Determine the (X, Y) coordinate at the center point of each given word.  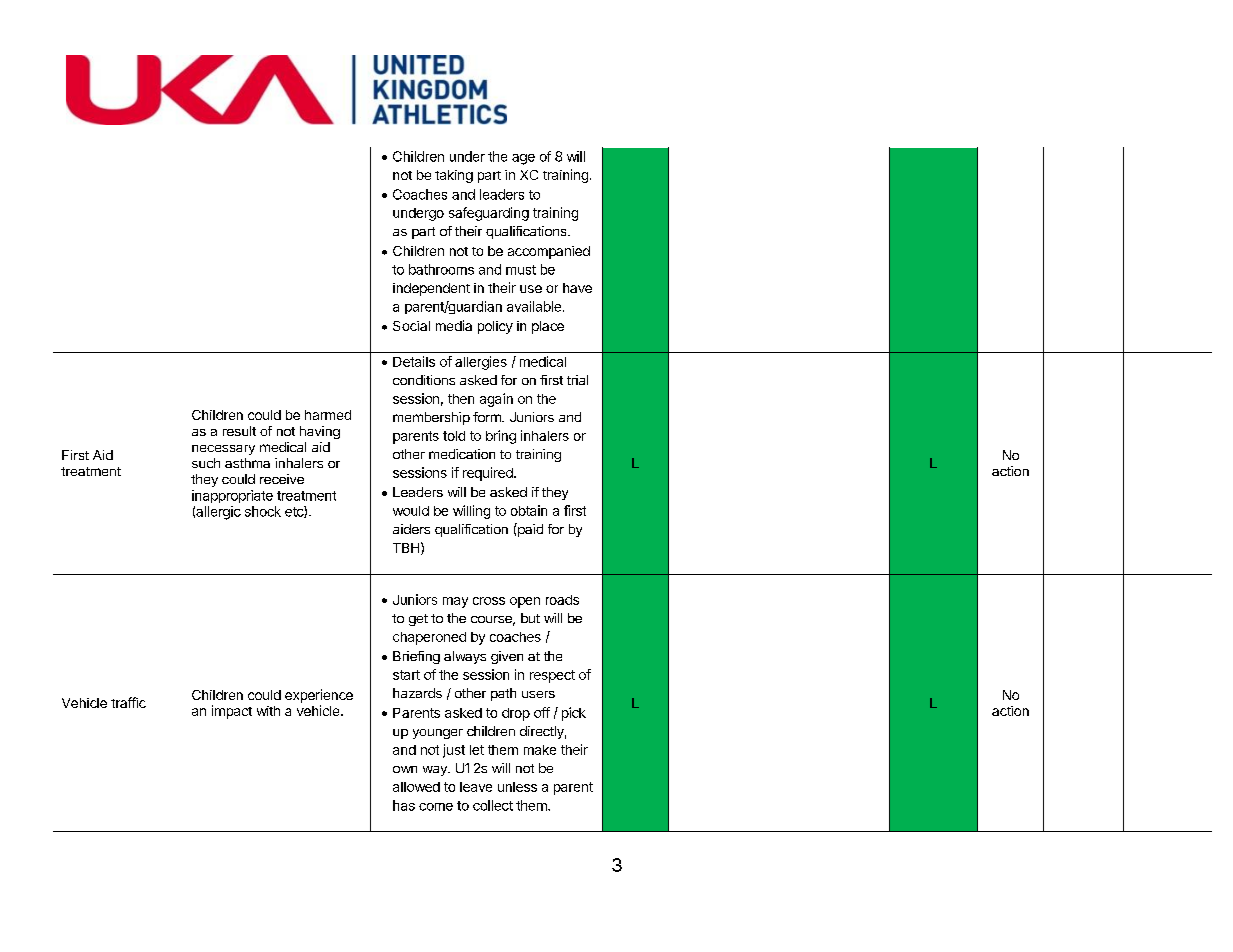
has (404, 805)
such (206, 463)
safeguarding (489, 214)
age (523, 159)
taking (454, 176)
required (489, 474)
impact (232, 712)
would (411, 511)
